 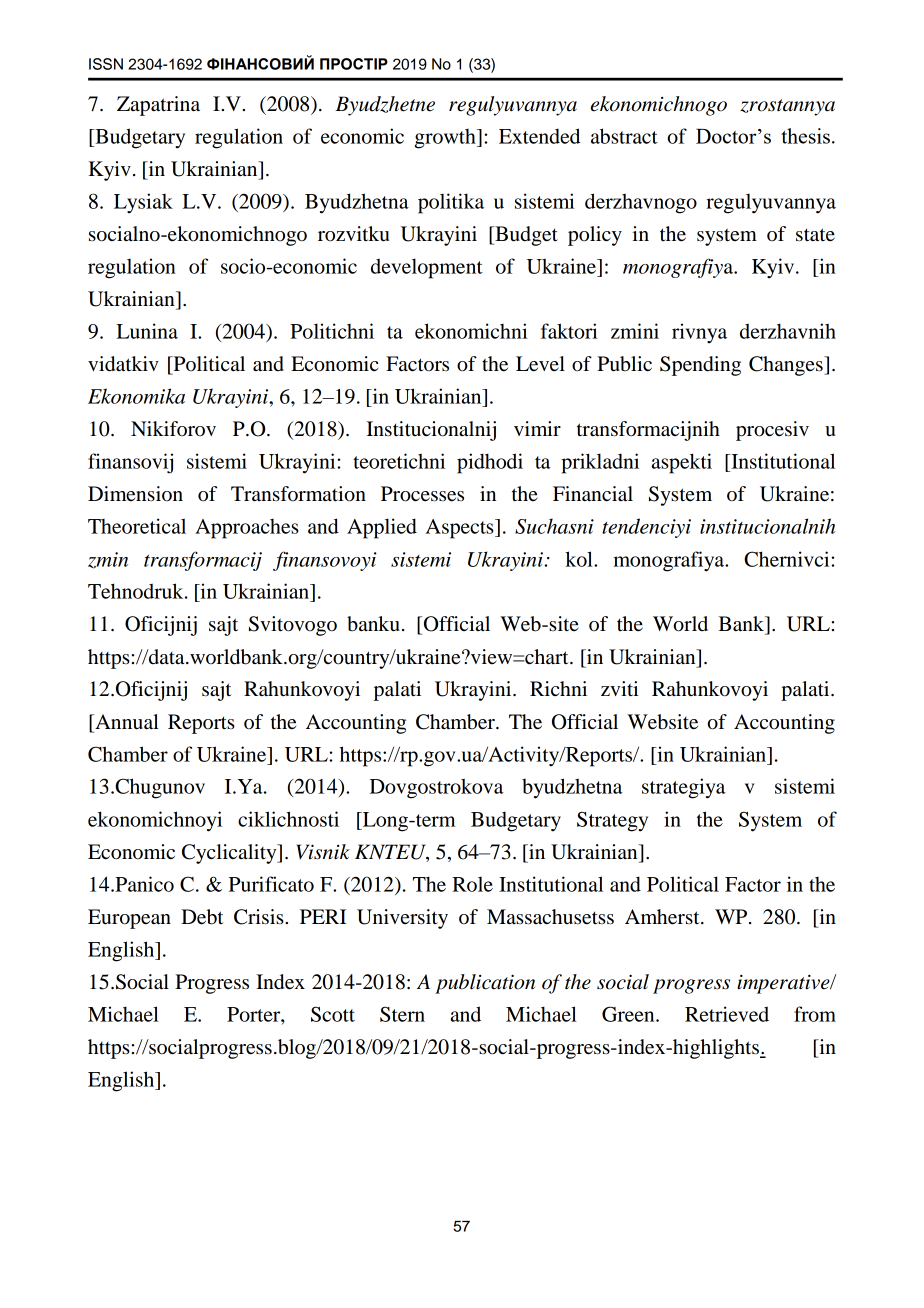 I want to click on Processes, so click(x=422, y=494).
